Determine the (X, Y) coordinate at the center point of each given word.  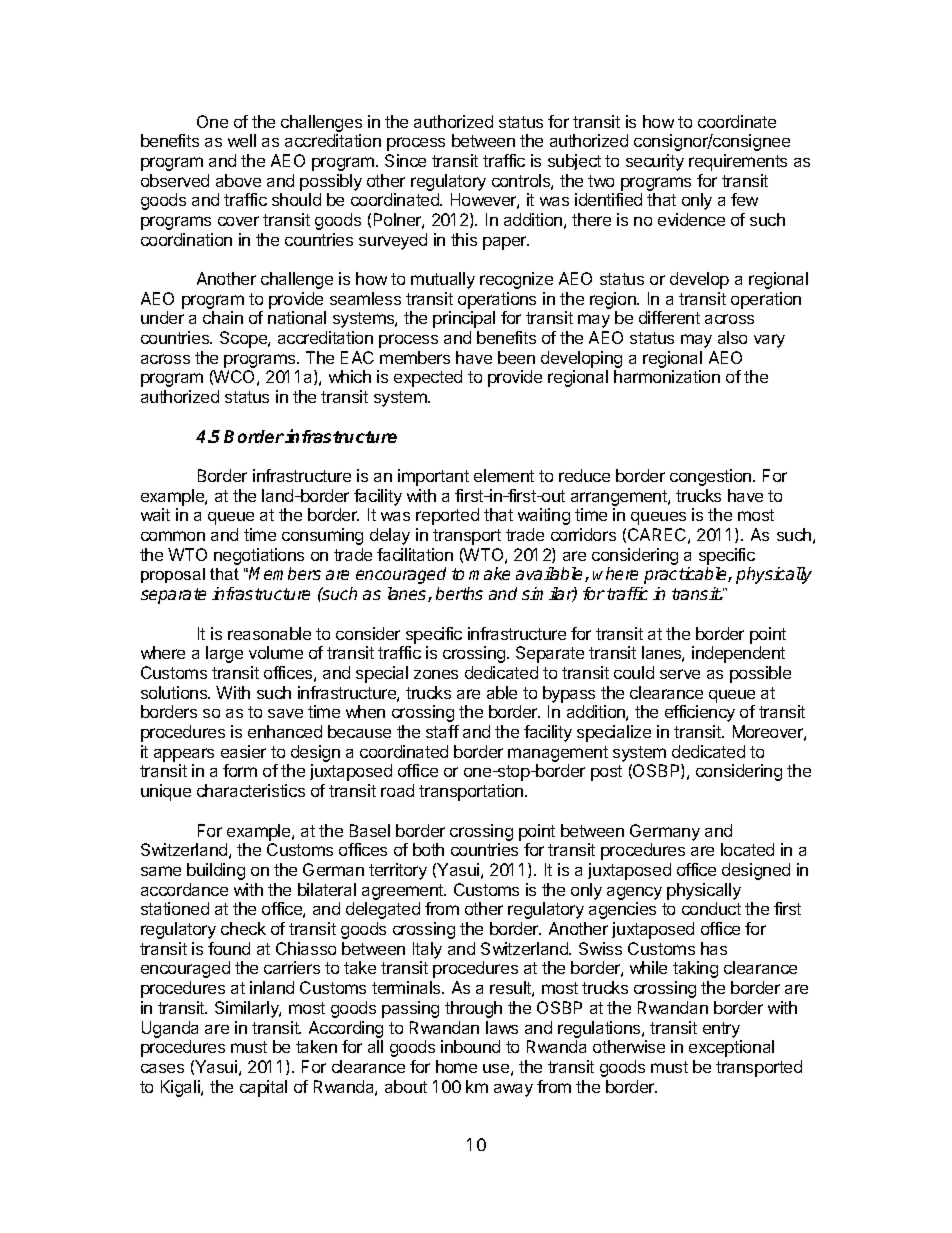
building (216, 871)
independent (738, 654)
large (224, 654)
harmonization (667, 376)
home (456, 1066)
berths (459, 593)
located (747, 849)
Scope (244, 339)
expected (428, 378)
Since (405, 160)
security (655, 162)
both (428, 849)
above (238, 180)
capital (263, 1088)
